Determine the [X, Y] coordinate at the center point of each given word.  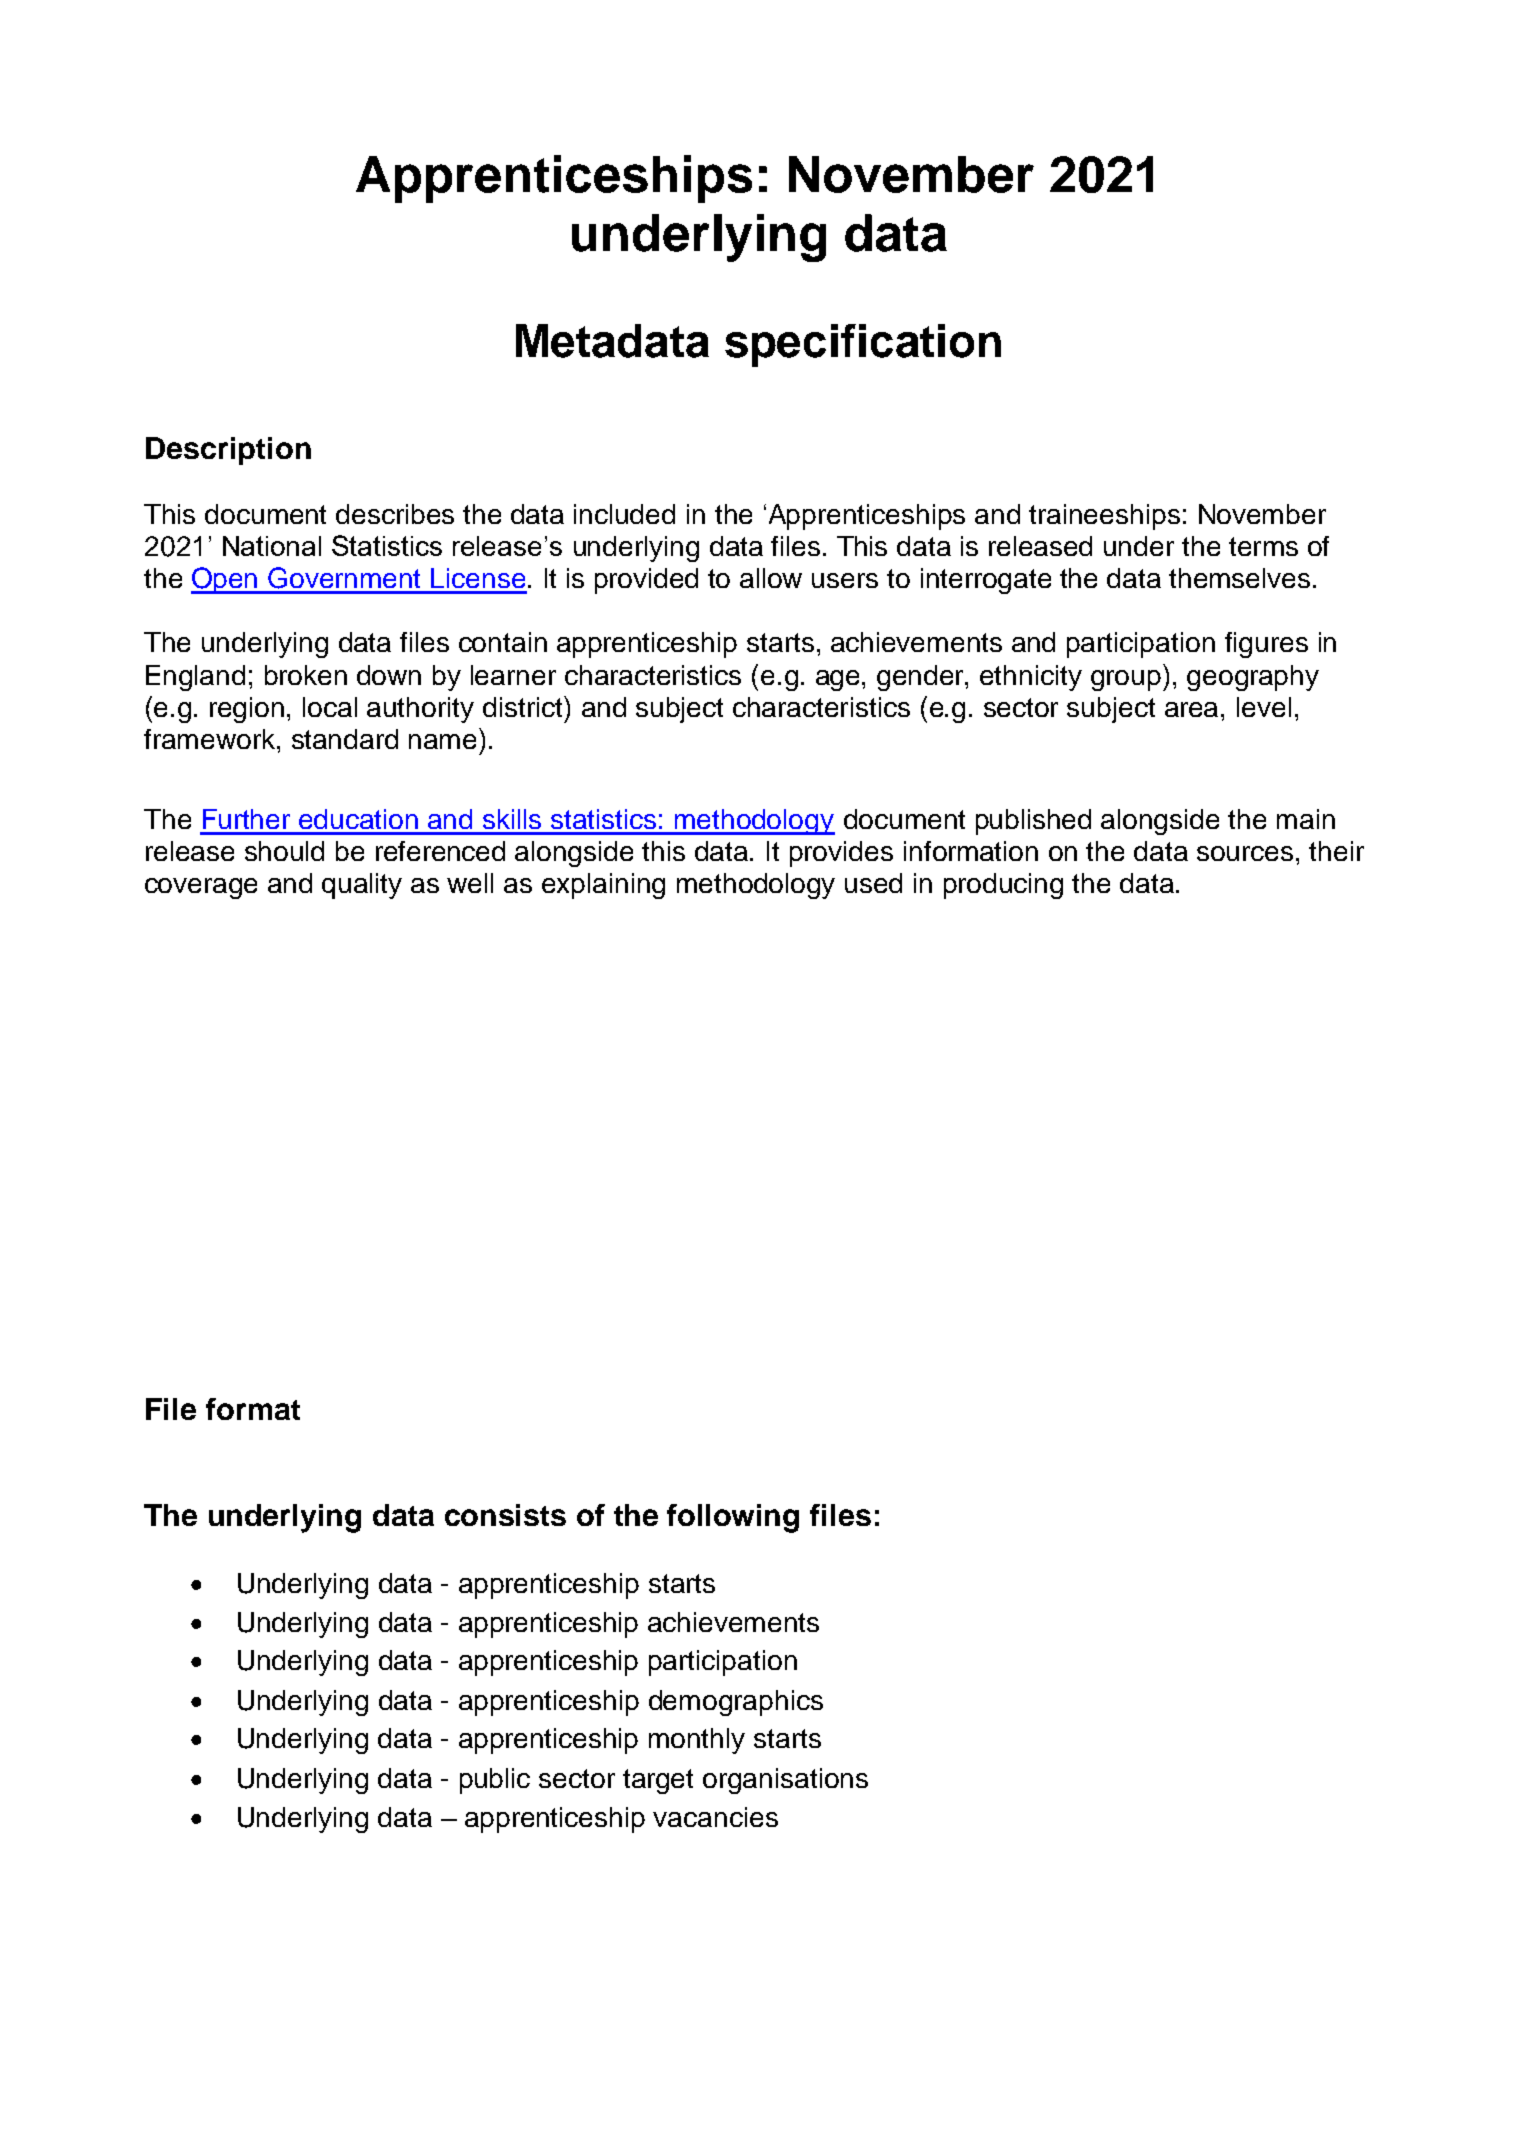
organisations [785, 1781]
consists [505, 1515]
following [733, 1518]
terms [1263, 546]
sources [1245, 853]
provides [841, 854]
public [495, 1781]
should [284, 851]
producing [1003, 886]
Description [228, 451]
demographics [736, 1703]
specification [863, 345]
